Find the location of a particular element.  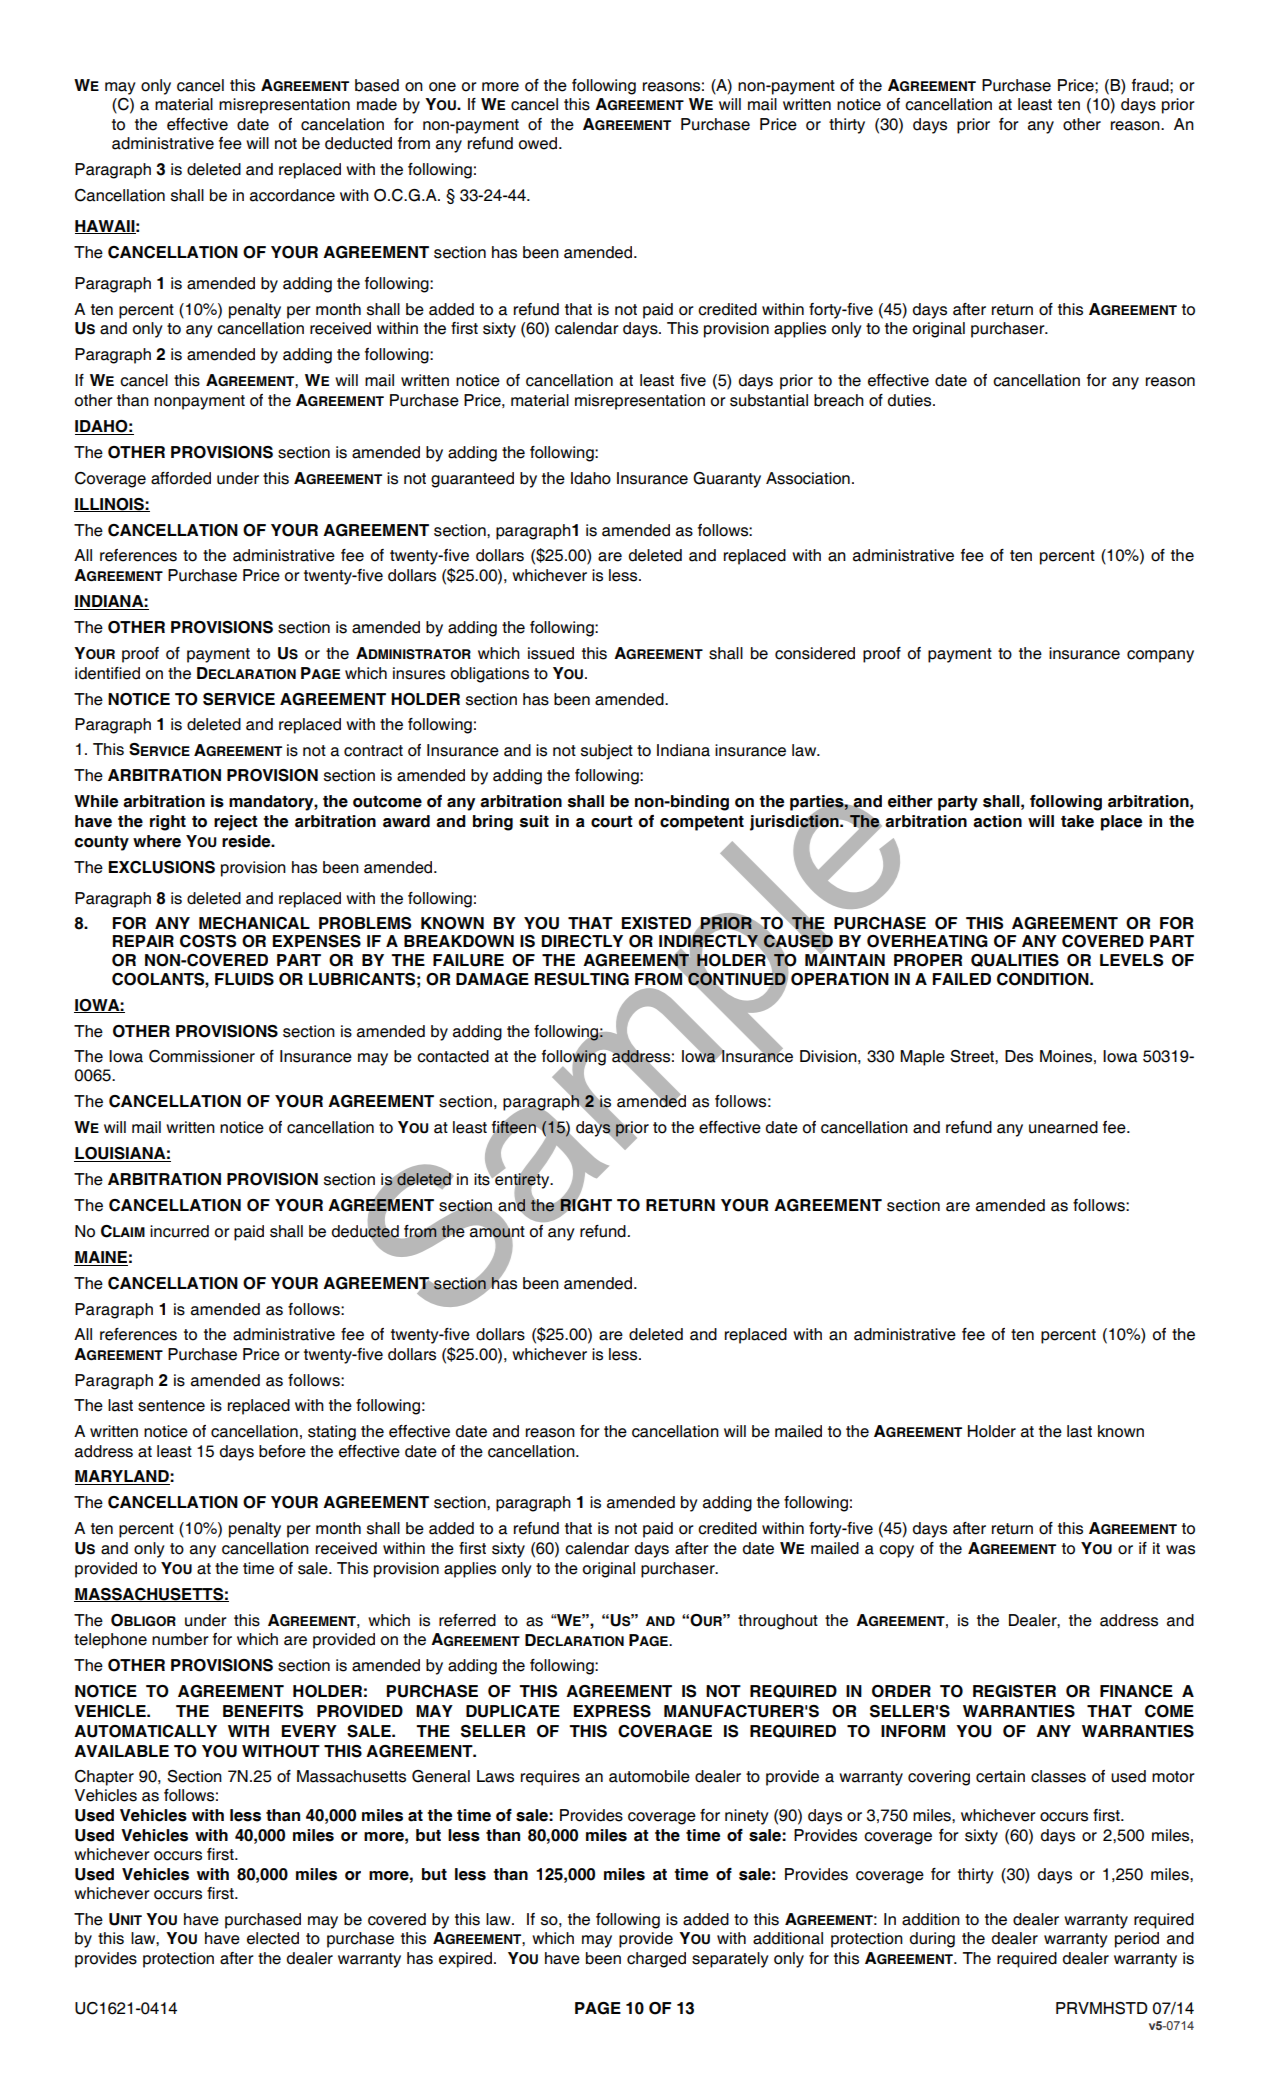

accordance is located at coordinates (292, 195).
